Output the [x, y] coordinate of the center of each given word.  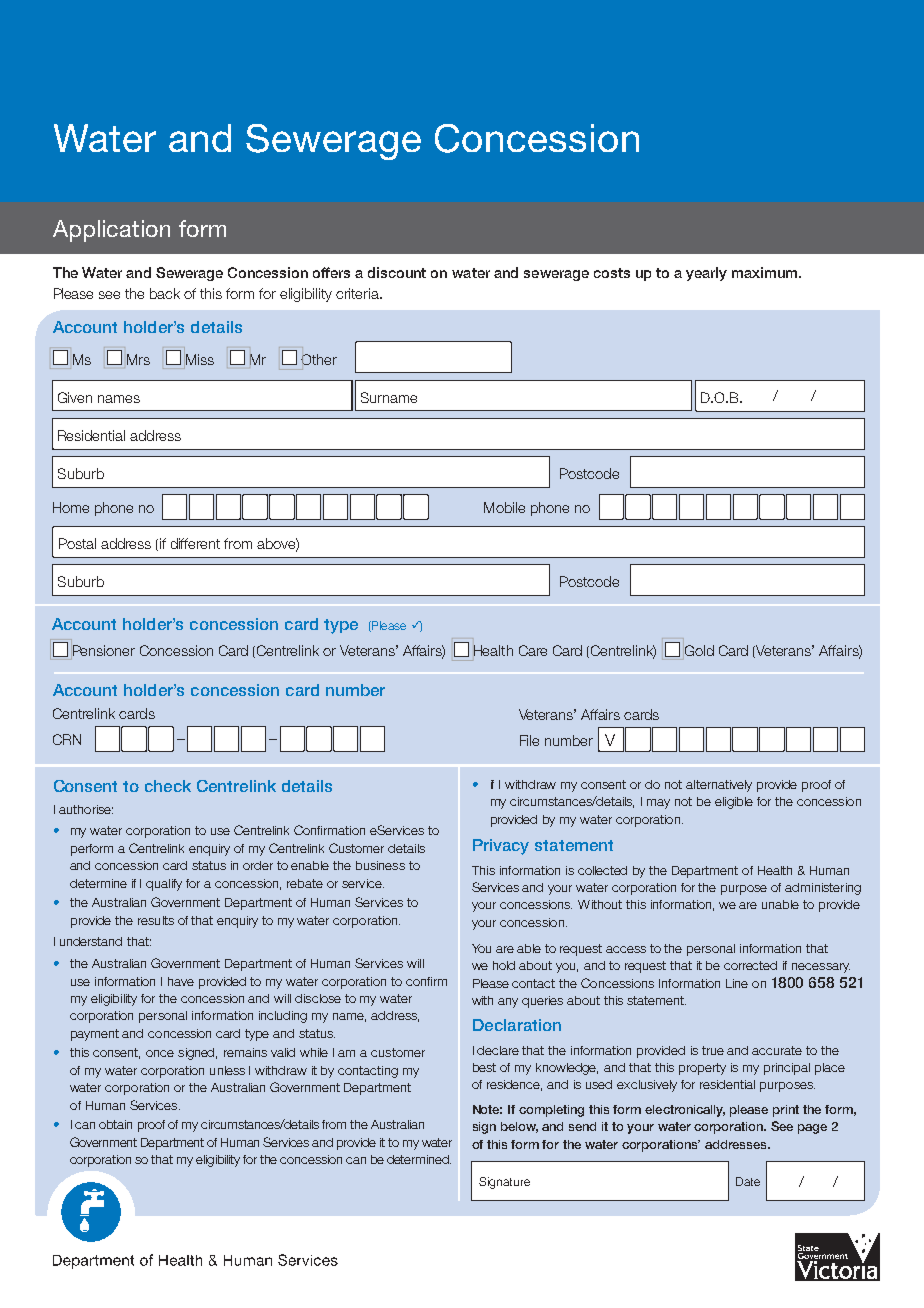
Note [487, 1109]
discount [397, 272]
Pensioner [103, 652]
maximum [764, 272]
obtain [115, 1124]
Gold [699, 650]
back [165, 293]
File [529, 740]
